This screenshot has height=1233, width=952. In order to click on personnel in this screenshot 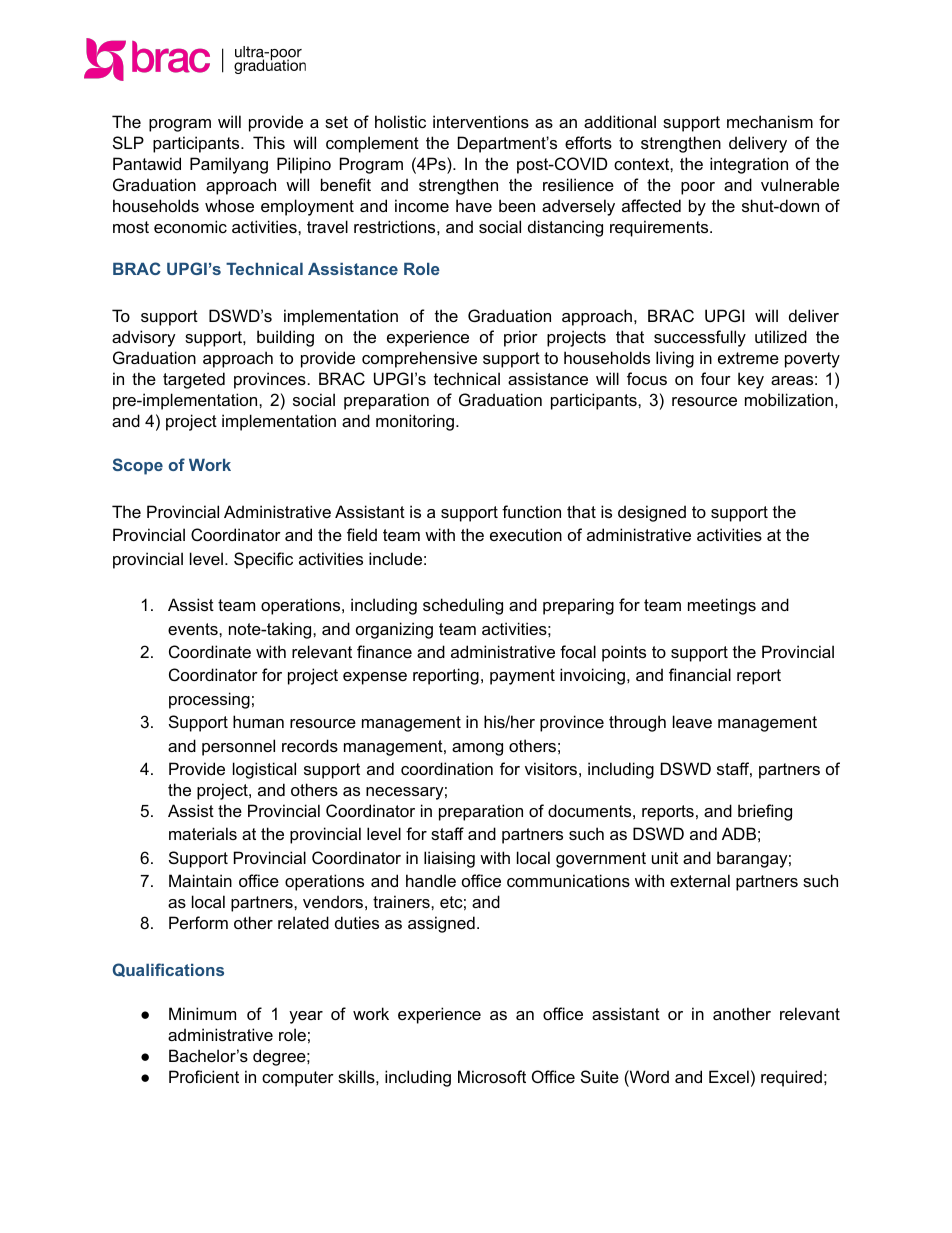, I will do `click(238, 747)`.
